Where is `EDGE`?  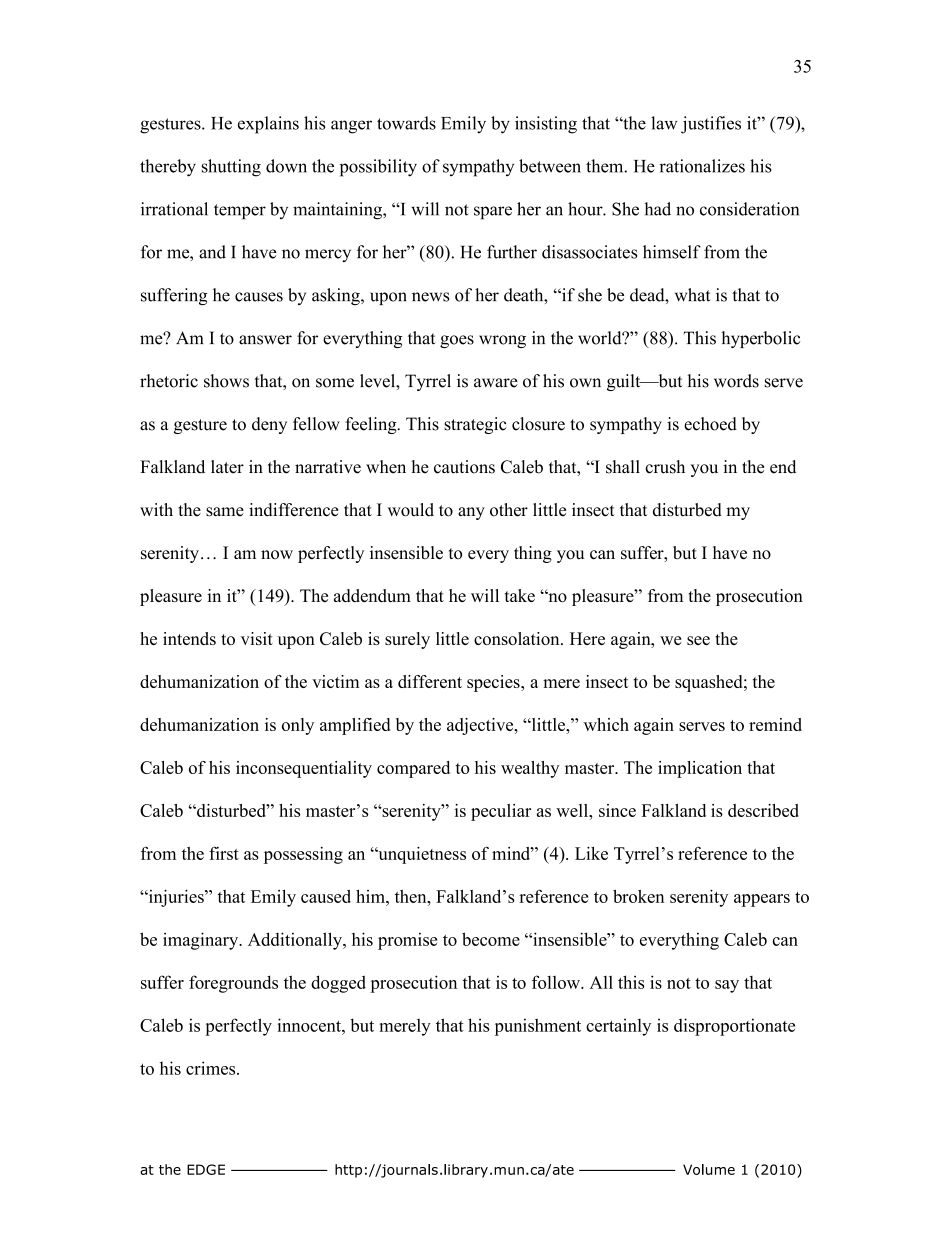
EDGE is located at coordinates (206, 1169).
